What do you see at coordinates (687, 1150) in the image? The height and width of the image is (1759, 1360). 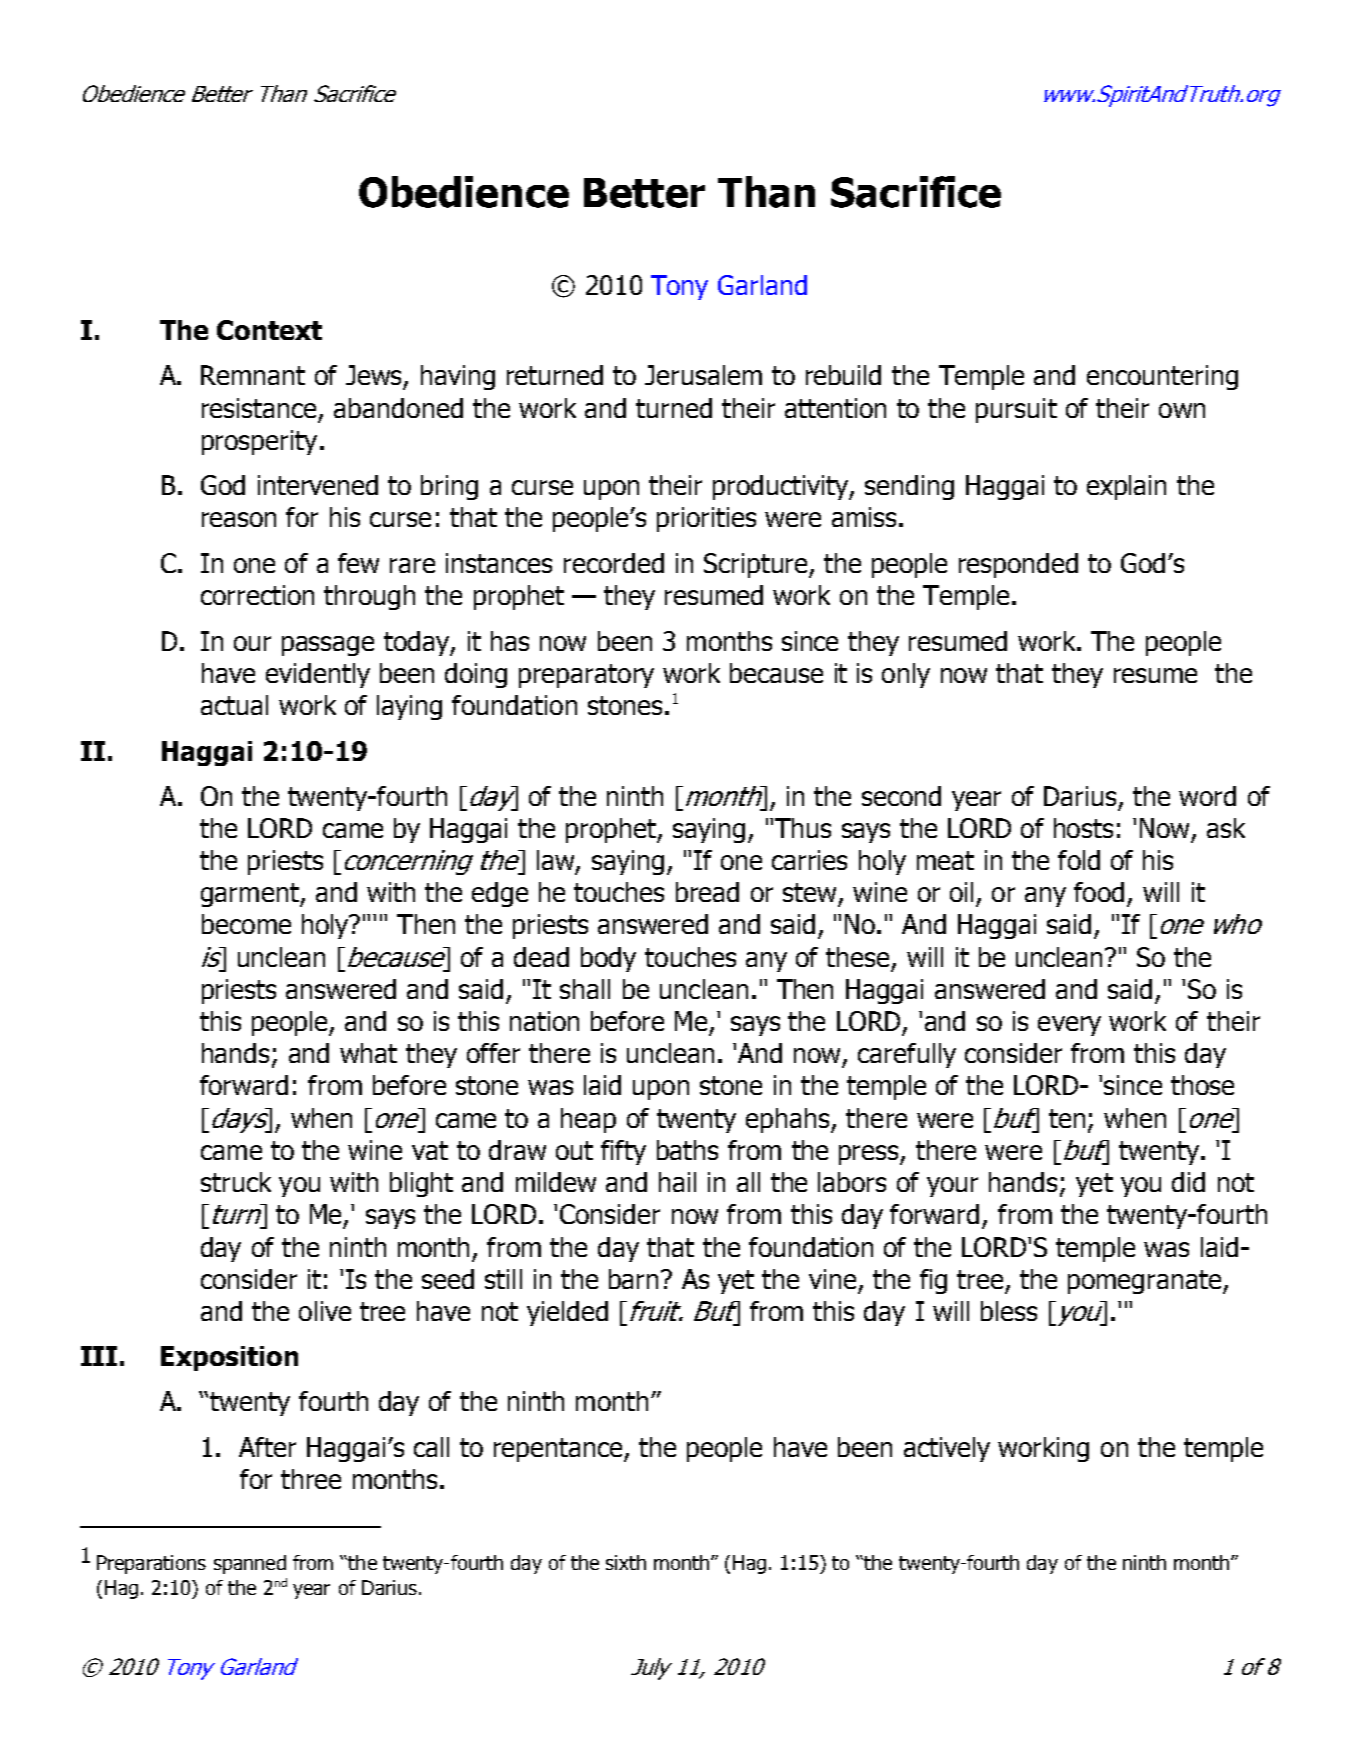 I see `baths` at bounding box center [687, 1150].
